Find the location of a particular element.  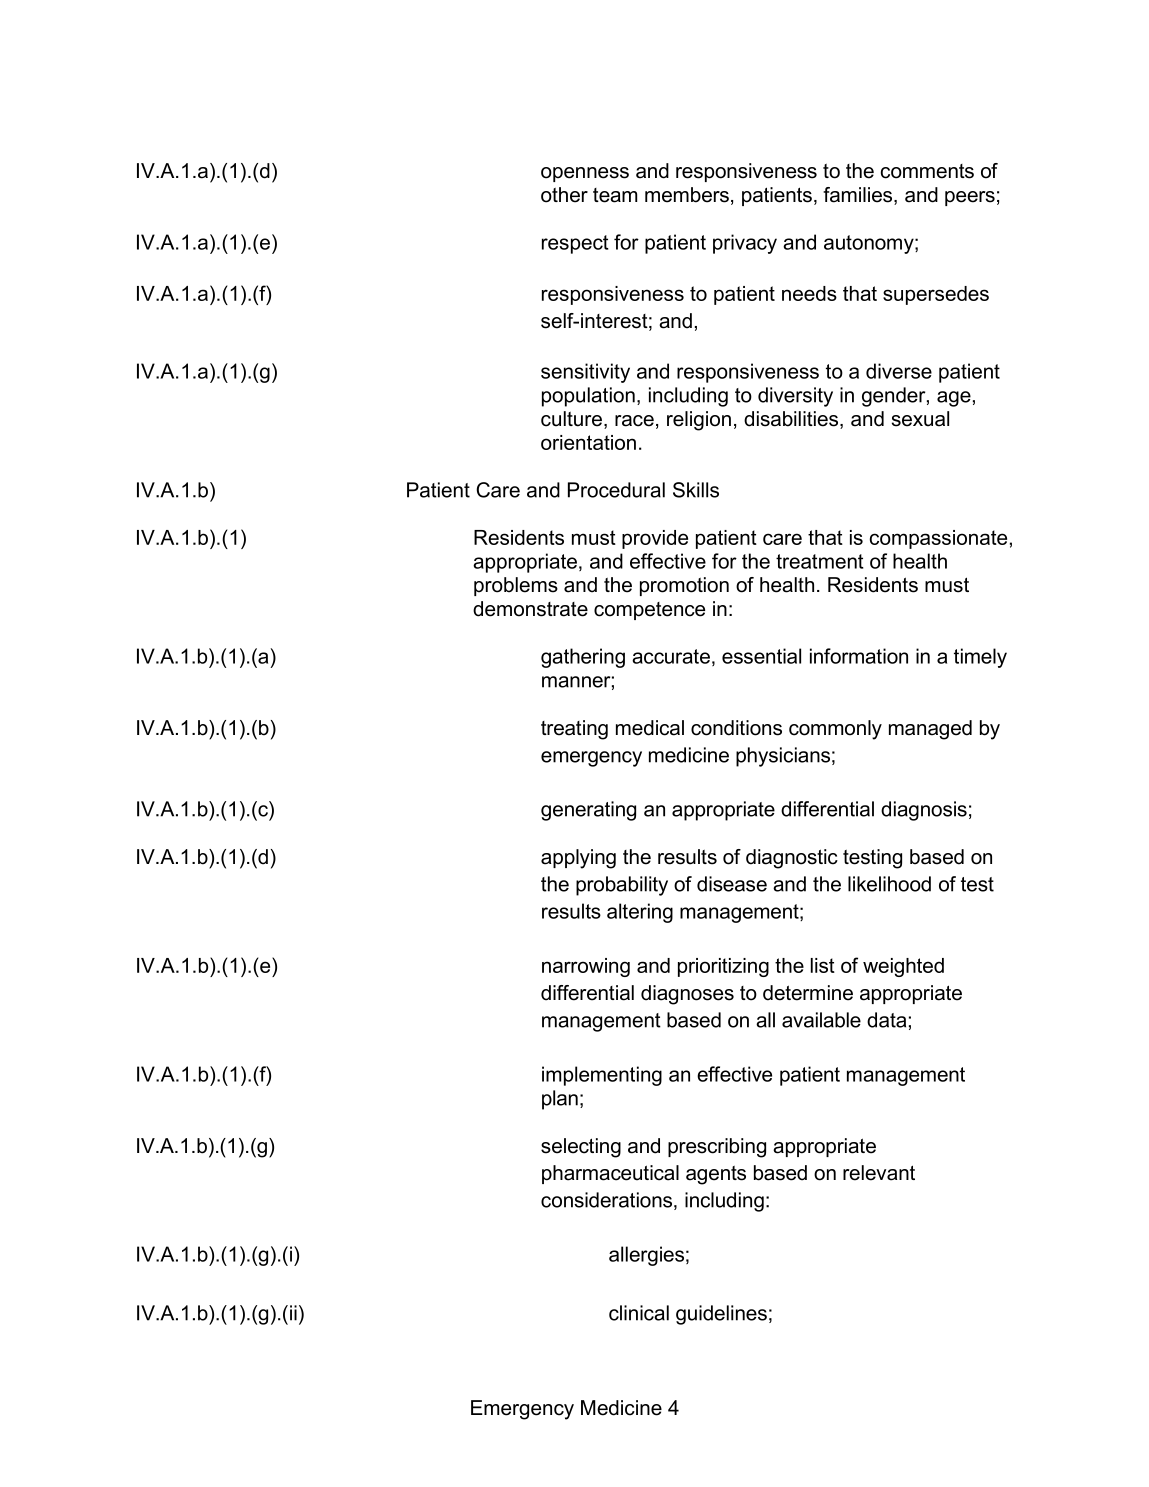

Skills is located at coordinates (696, 490).
